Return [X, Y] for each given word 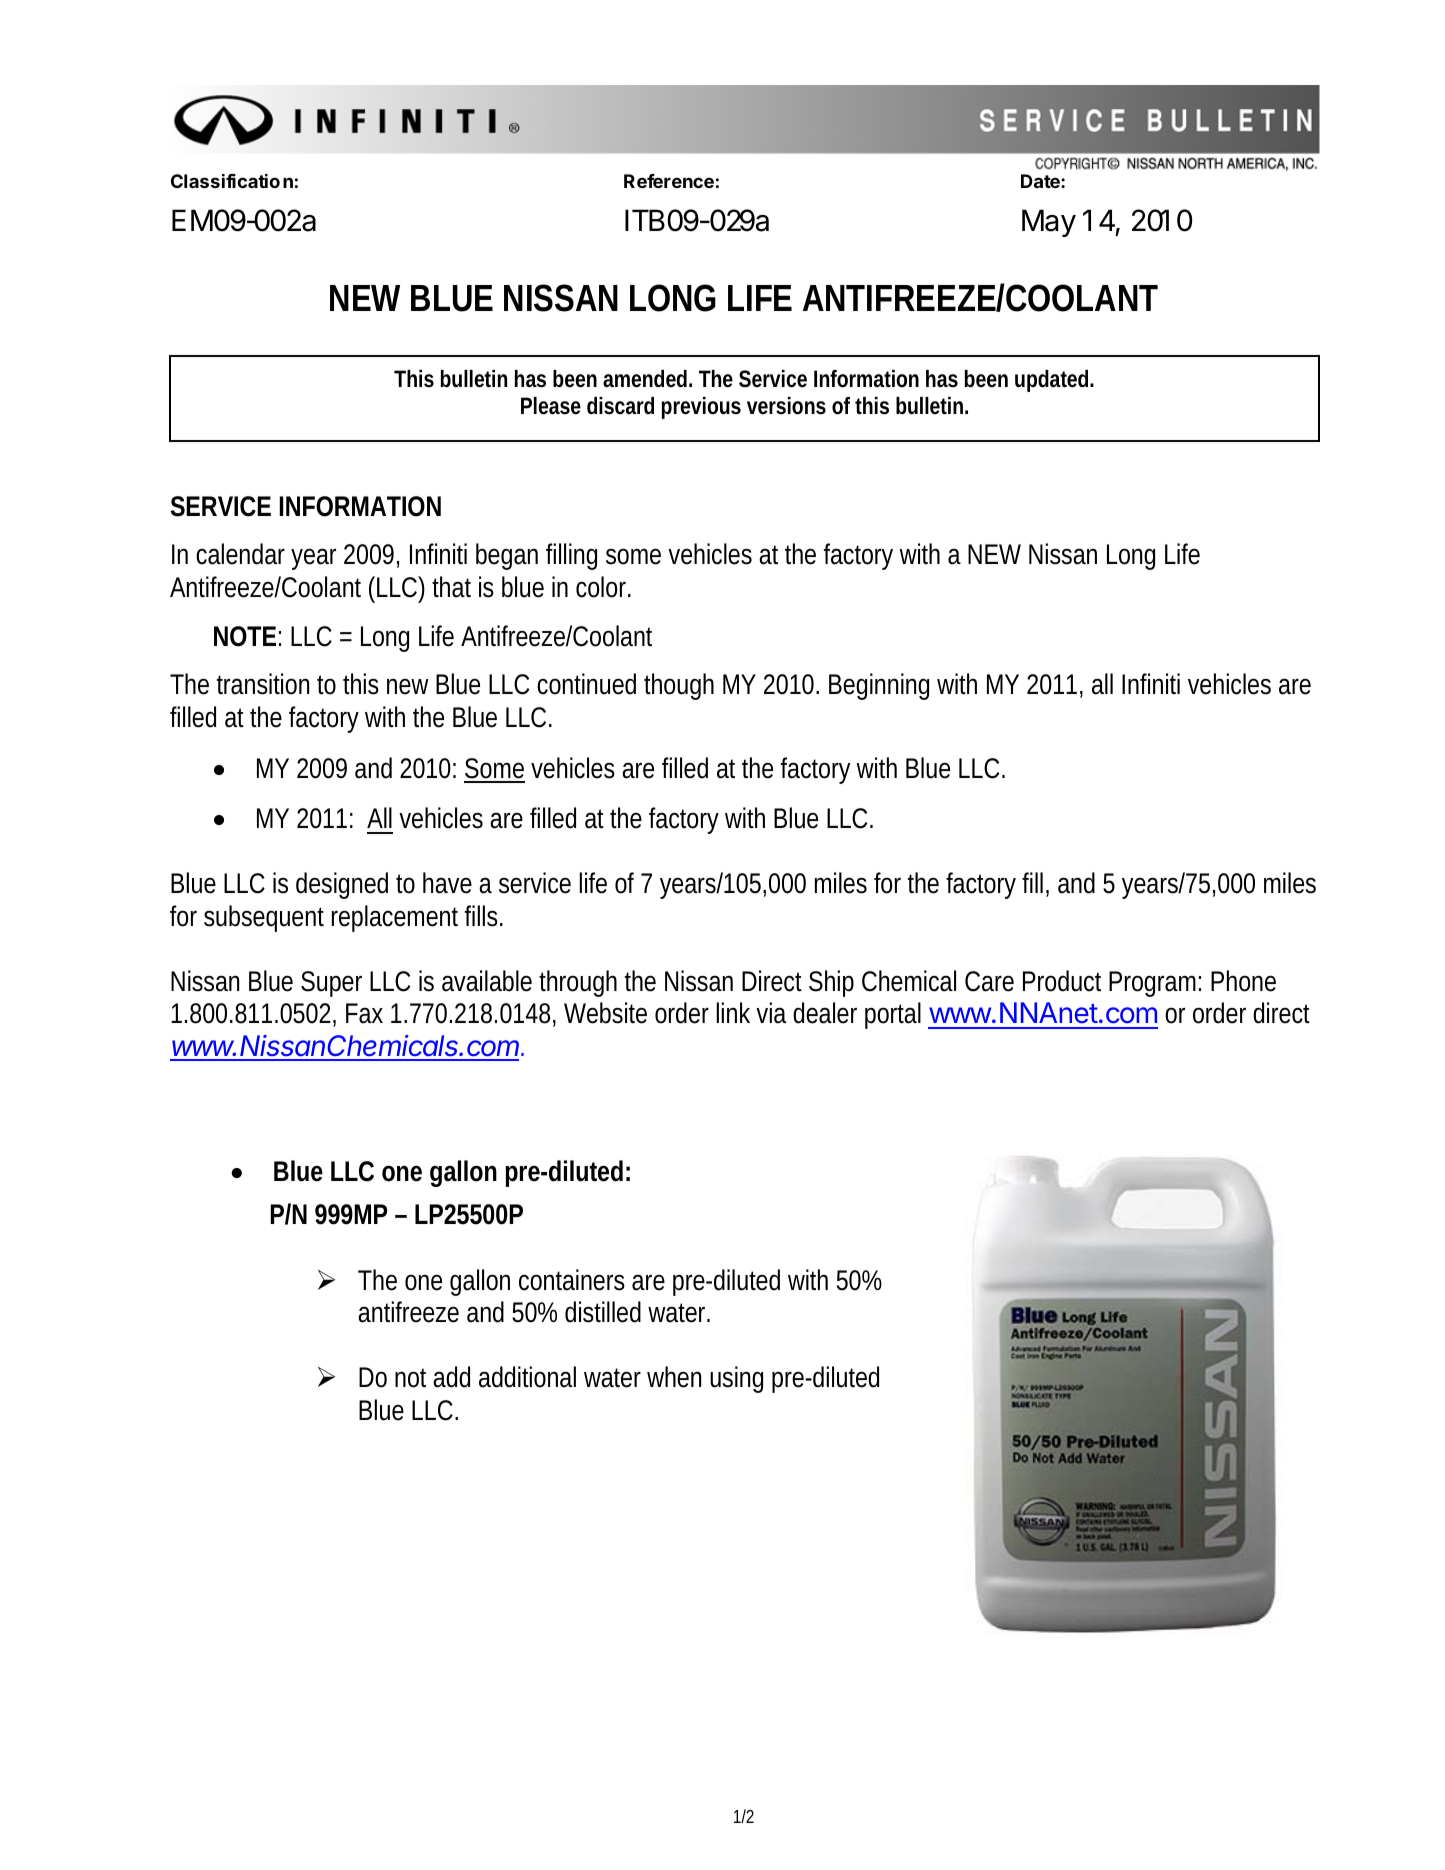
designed [342, 885]
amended [645, 379]
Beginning [879, 686]
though [679, 686]
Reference [669, 181]
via [771, 1013]
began [507, 556]
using [736, 1379]
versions [786, 406]
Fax [364, 1013]
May [1049, 223]
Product [1062, 981]
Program [1152, 984]
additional [527, 1377]
